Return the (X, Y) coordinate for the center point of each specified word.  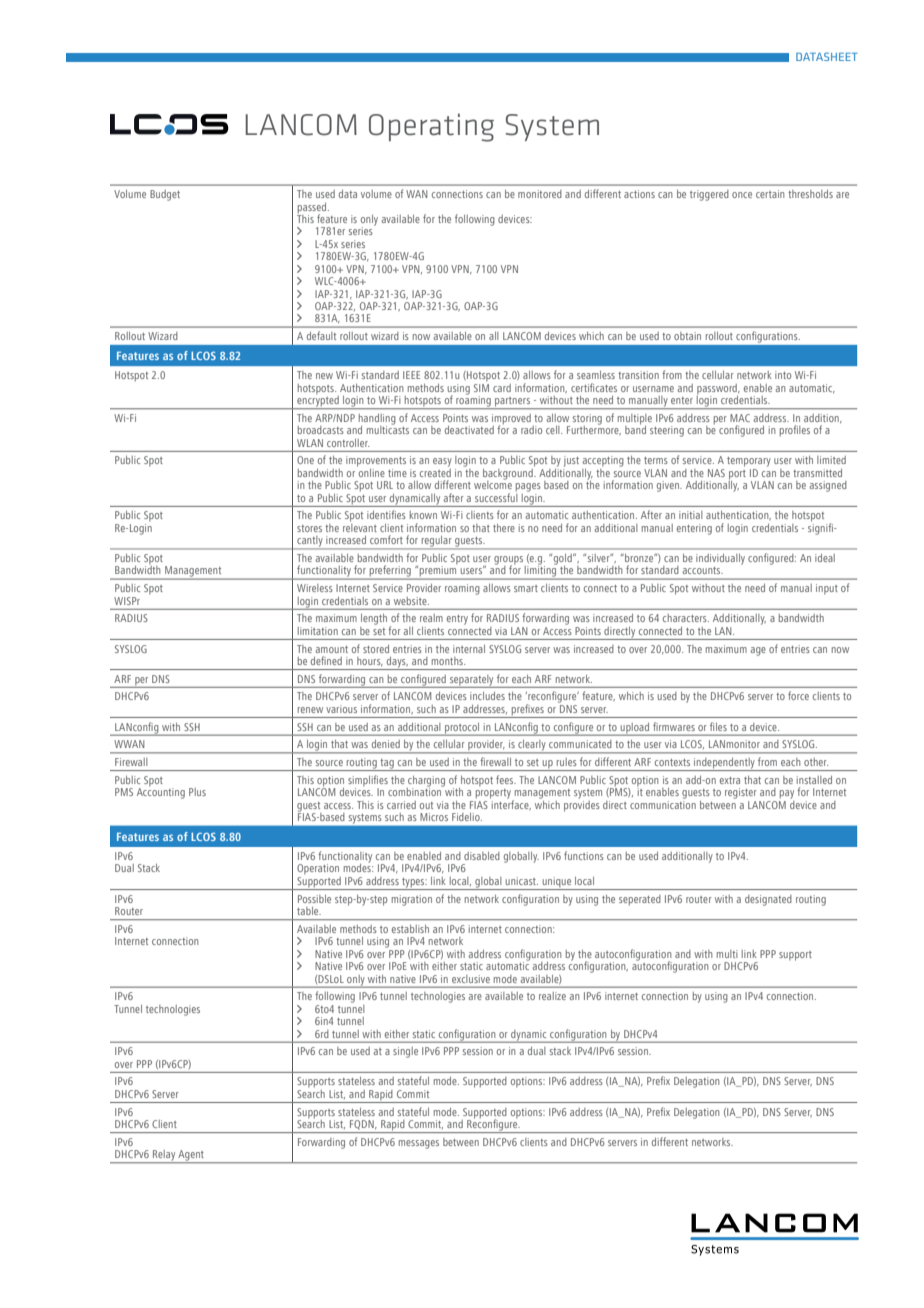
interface (510, 803)
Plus (197, 792)
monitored (540, 194)
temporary (749, 463)
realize (552, 996)
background (509, 474)
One (305, 460)
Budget (165, 195)
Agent (191, 1156)
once (742, 195)
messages (419, 1144)
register (741, 793)
